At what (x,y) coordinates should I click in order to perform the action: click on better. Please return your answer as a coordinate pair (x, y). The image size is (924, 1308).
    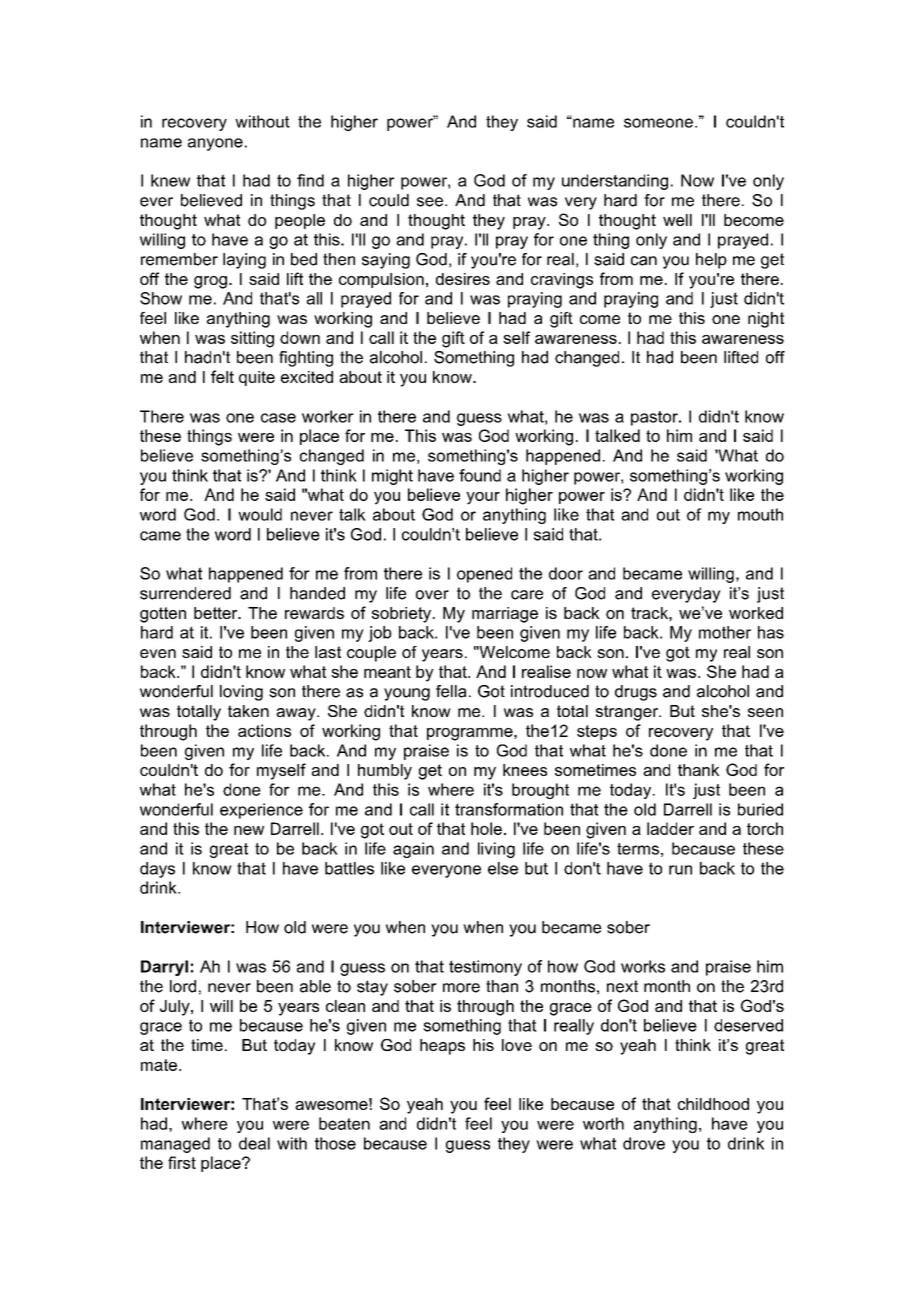
    Looking at the image, I should click on (217, 613).
